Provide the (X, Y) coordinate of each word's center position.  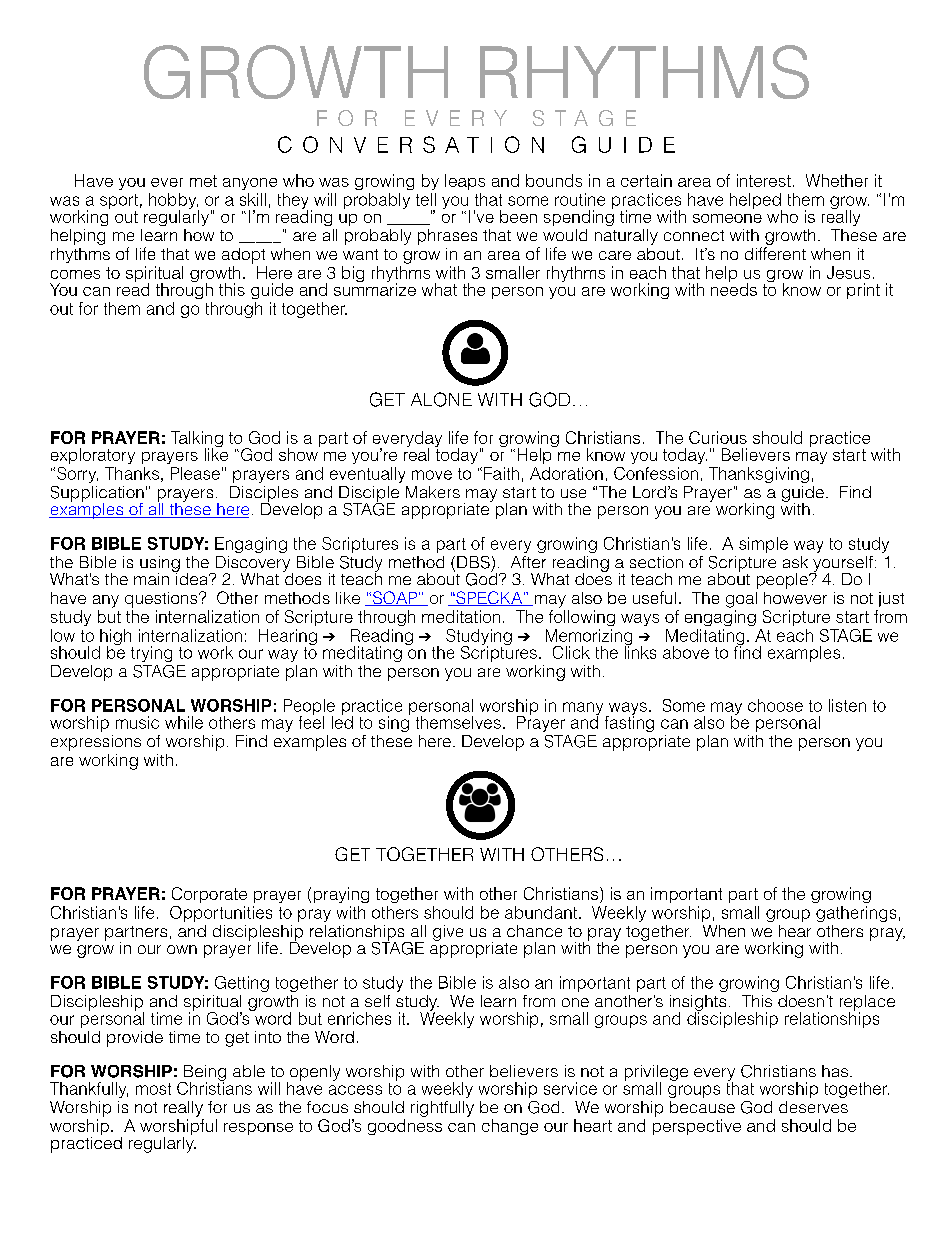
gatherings (856, 914)
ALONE (441, 399)
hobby (174, 202)
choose (775, 705)
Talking (197, 440)
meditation (461, 616)
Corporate (209, 895)
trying (151, 654)
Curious (718, 437)
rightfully (442, 1109)
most (153, 1089)
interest (764, 180)
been (518, 216)
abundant (542, 912)
